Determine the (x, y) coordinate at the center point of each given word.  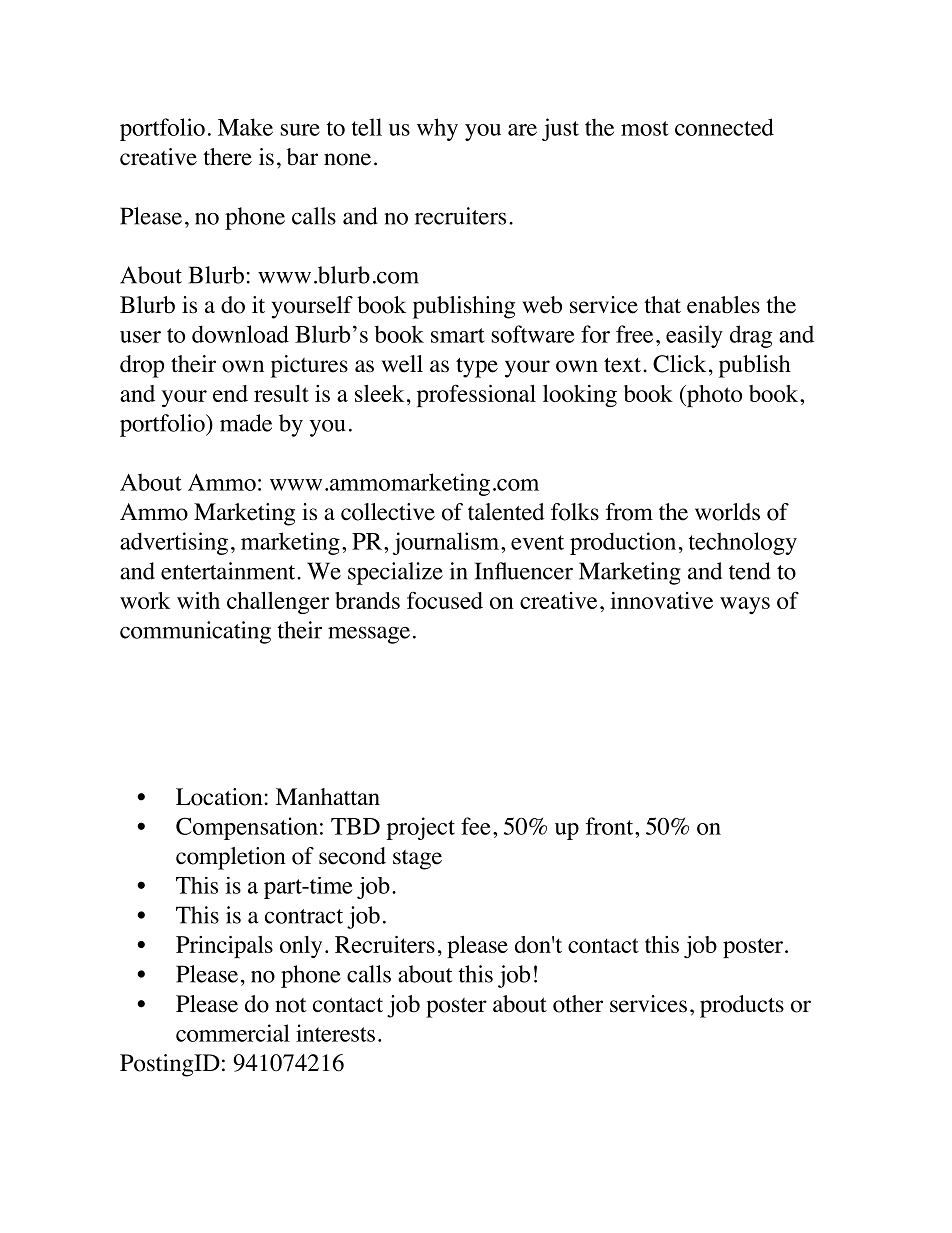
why (437, 129)
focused (445, 600)
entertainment (229, 571)
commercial (233, 1033)
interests (335, 1033)
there (227, 157)
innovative (661, 600)
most (645, 128)
